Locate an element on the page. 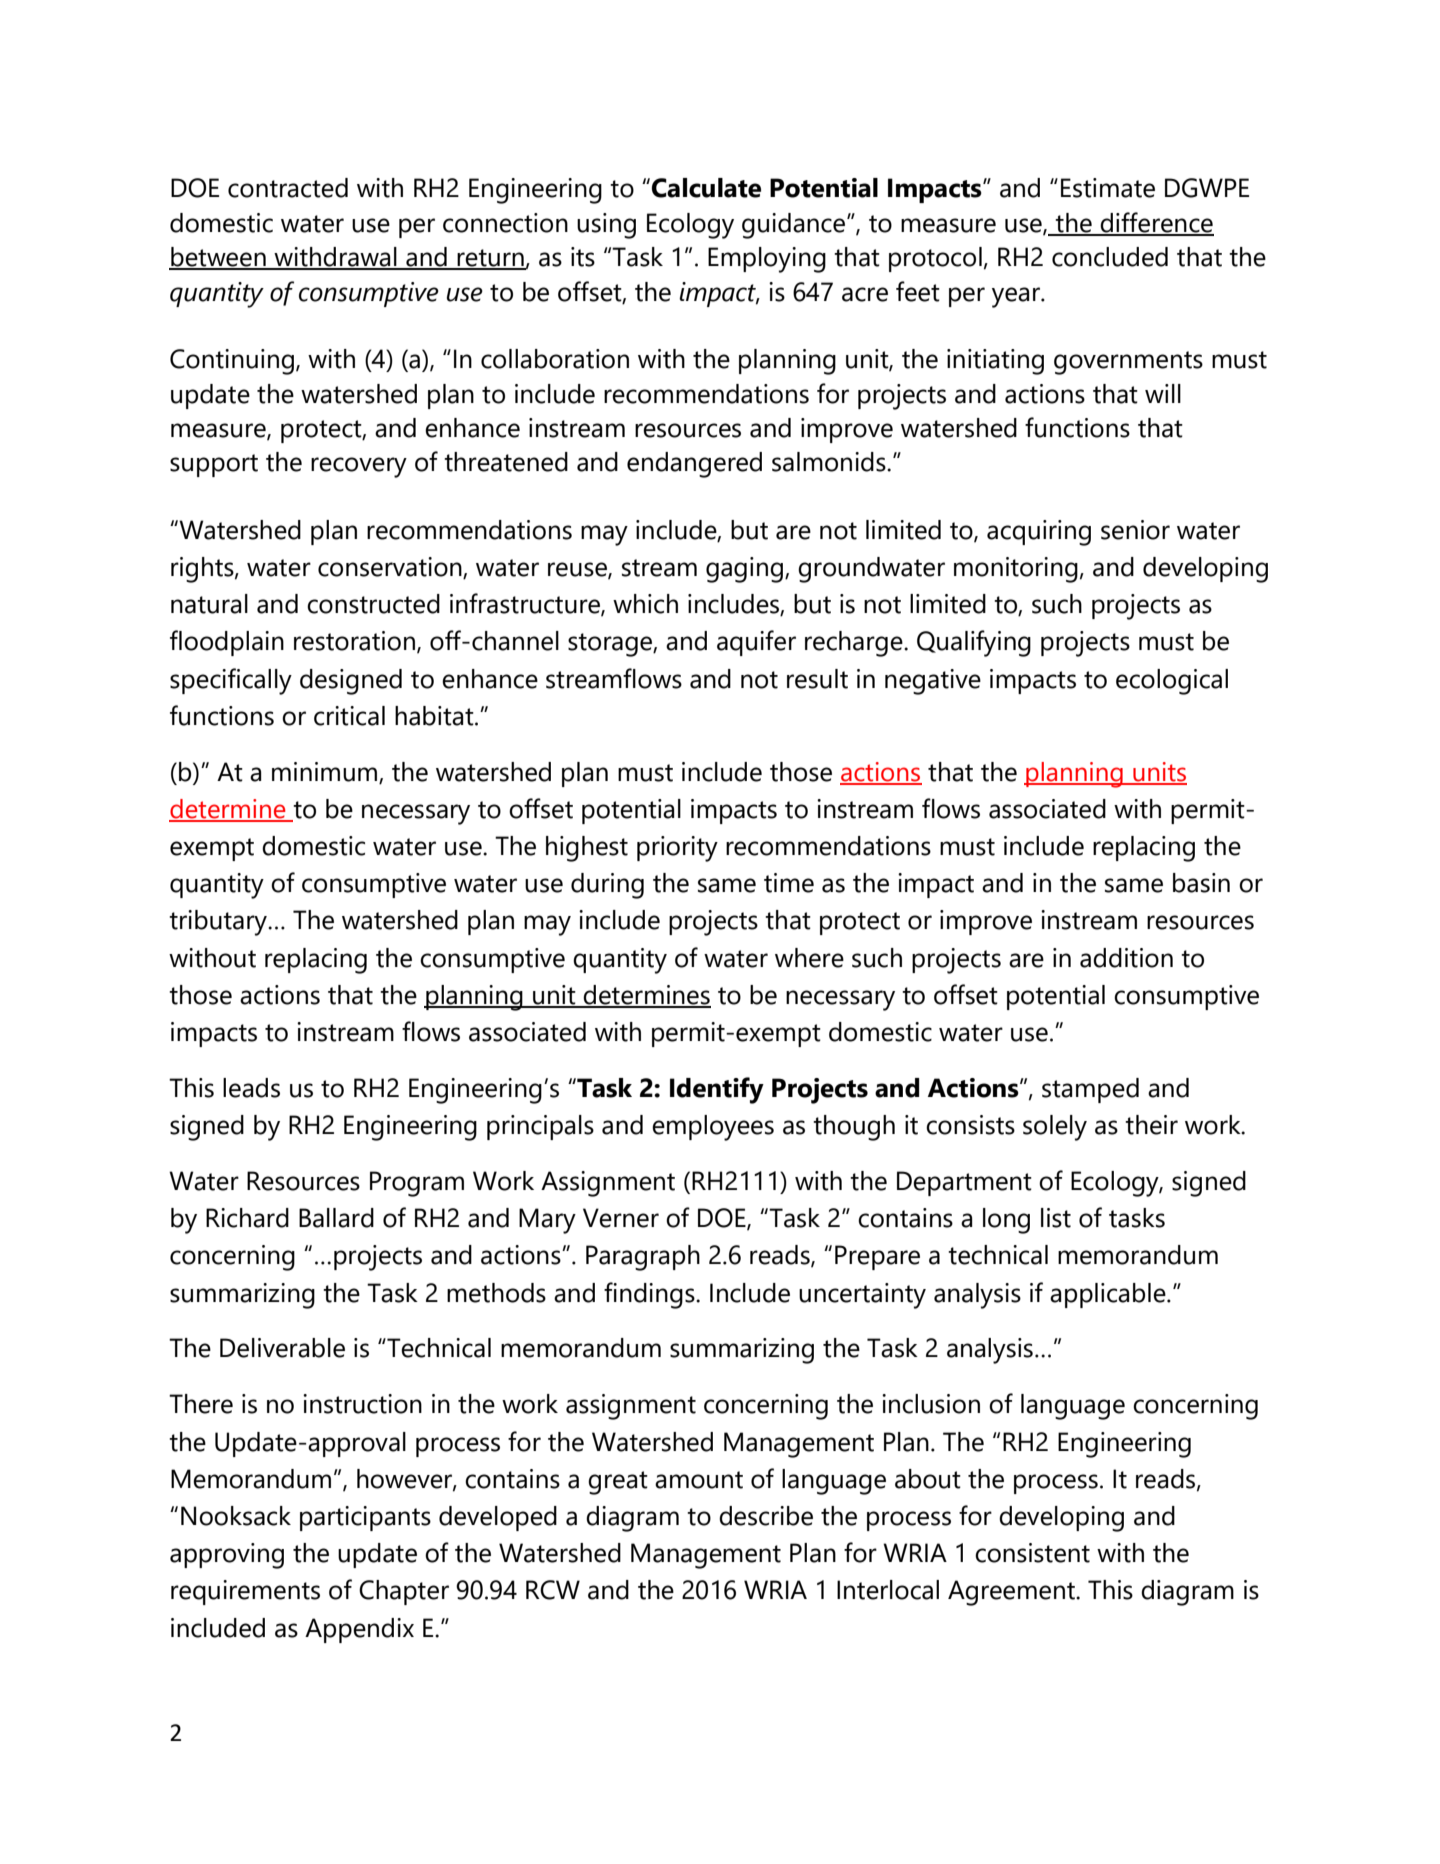  consistent is located at coordinates (1032, 1553).
